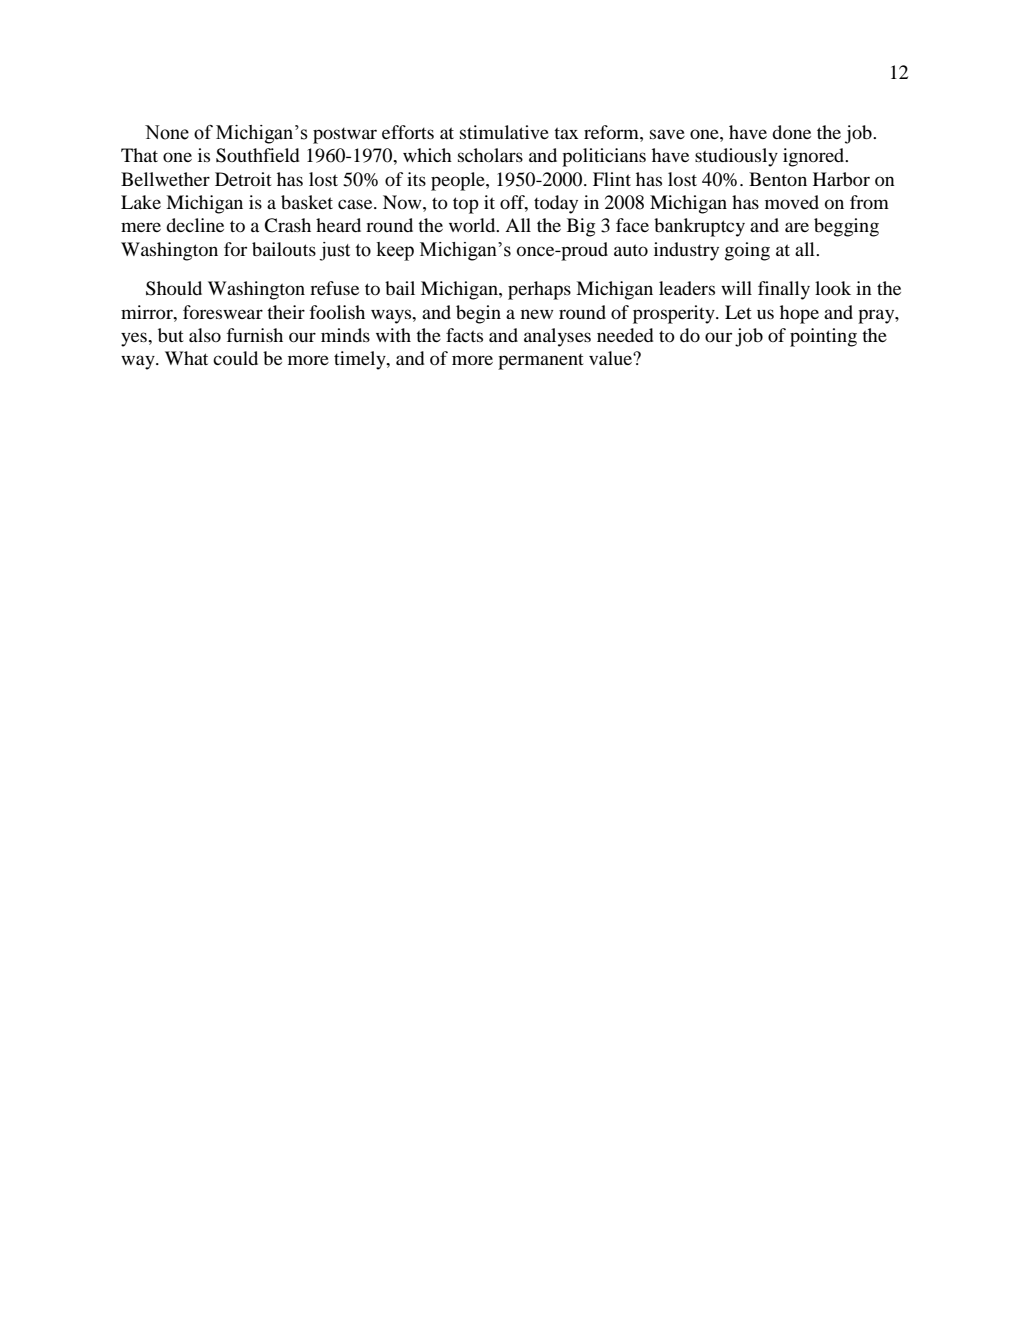 Image resolution: width=1030 pixels, height=1332 pixels. What do you see at coordinates (235, 358) in the image?
I see `could` at bounding box center [235, 358].
